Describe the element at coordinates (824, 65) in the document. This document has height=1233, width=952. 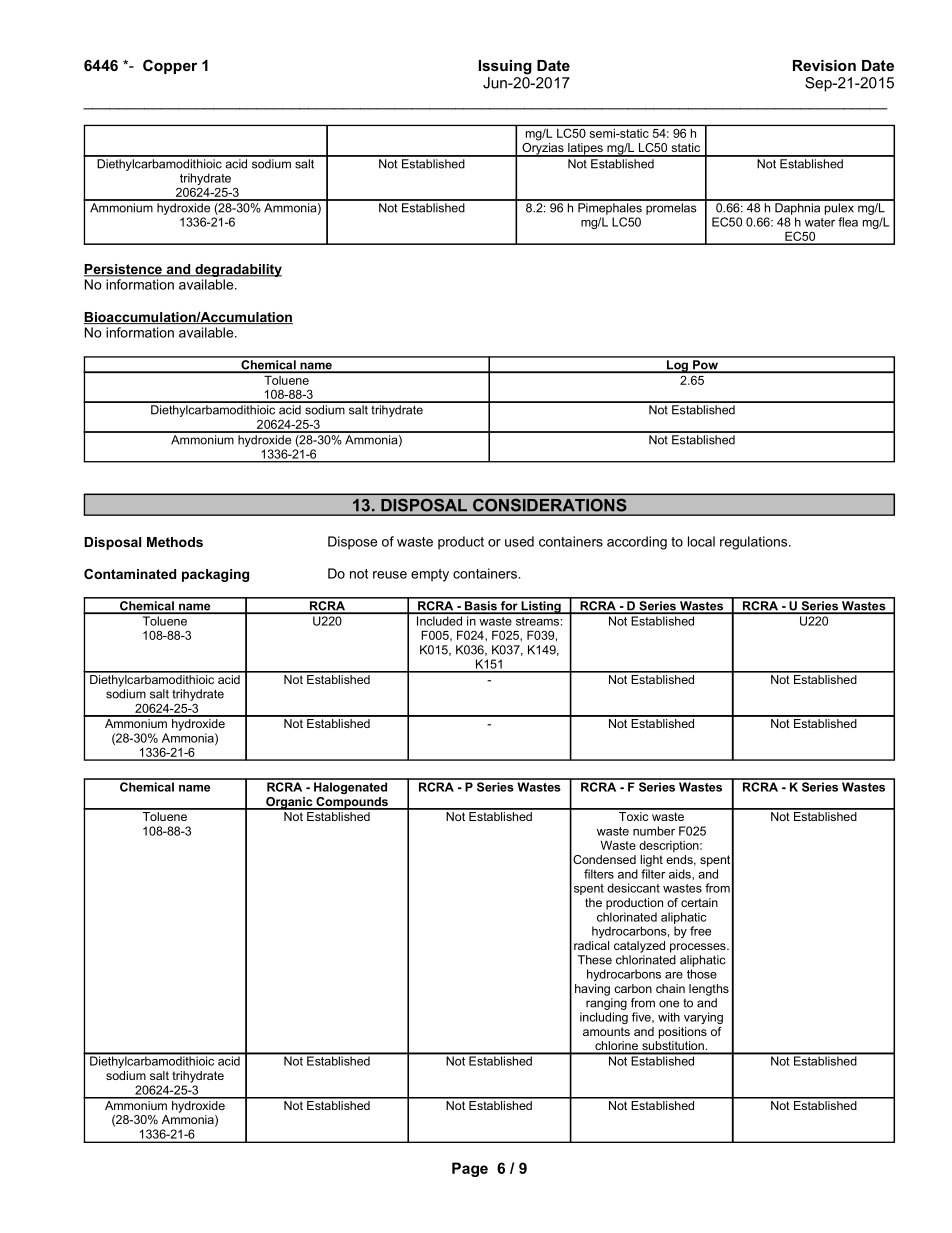
I see `Revision` at that location.
